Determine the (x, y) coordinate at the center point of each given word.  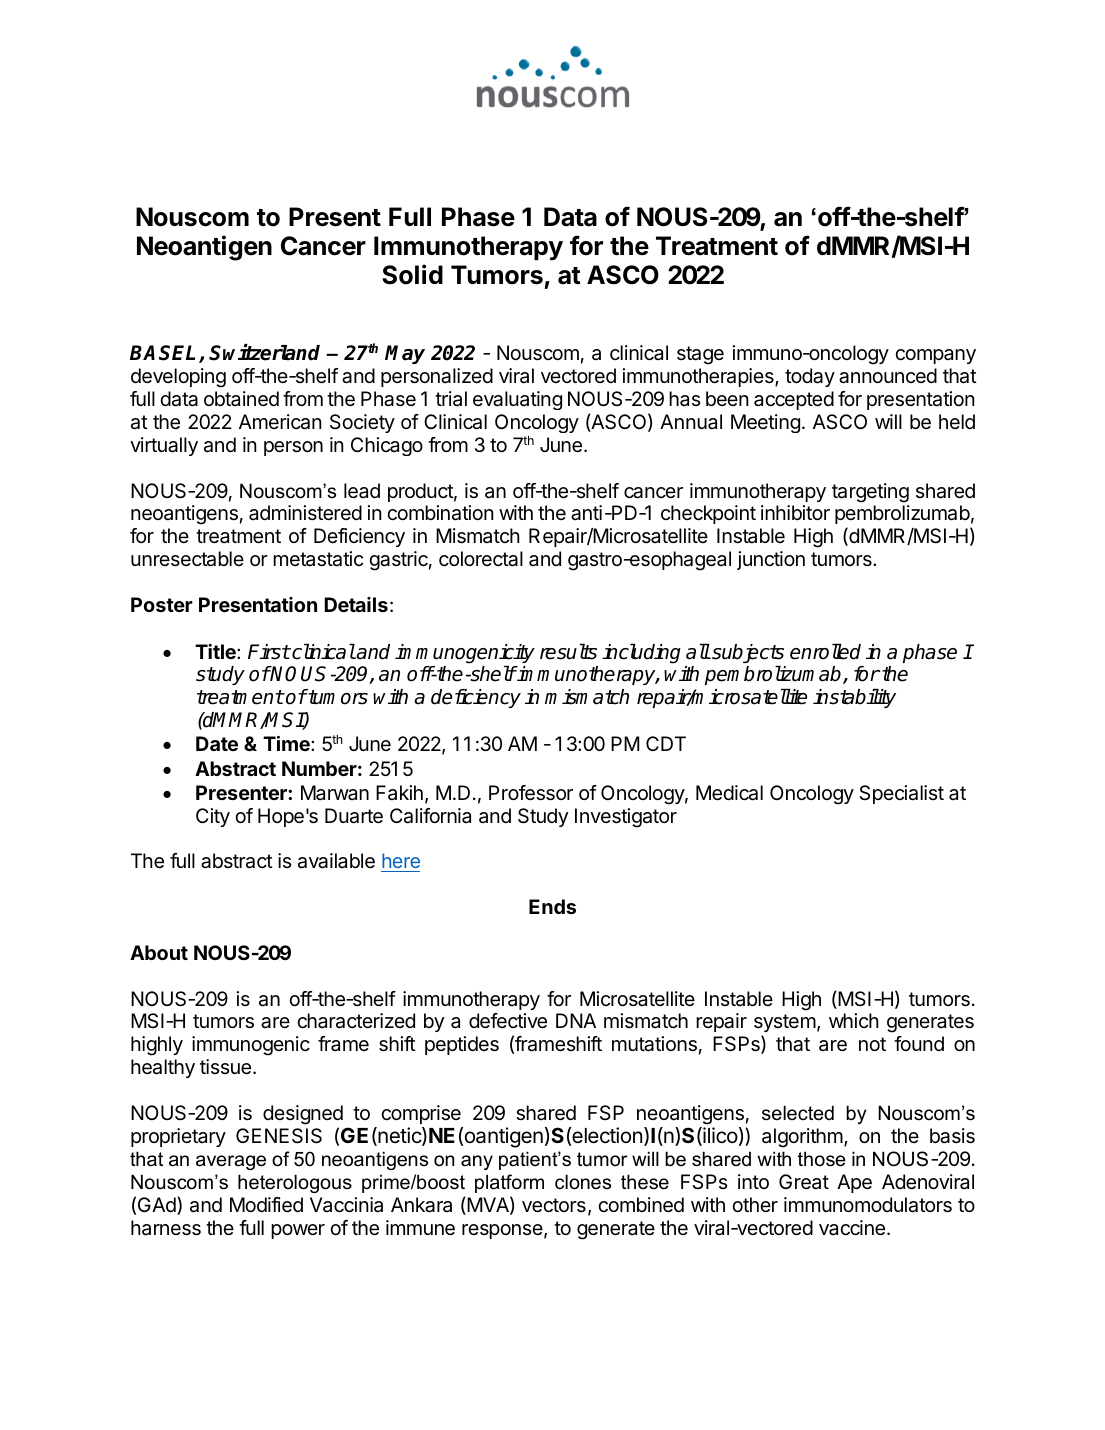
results (568, 652)
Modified (266, 1205)
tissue (225, 1067)
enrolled (825, 651)
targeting (870, 493)
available (336, 861)
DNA (576, 1020)
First (269, 652)
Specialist (901, 794)
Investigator (626, 818)
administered (305, 513)
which (854, 1020)
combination (440, 513)
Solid (412, 274)
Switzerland (264, 352)
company (935, 356)
